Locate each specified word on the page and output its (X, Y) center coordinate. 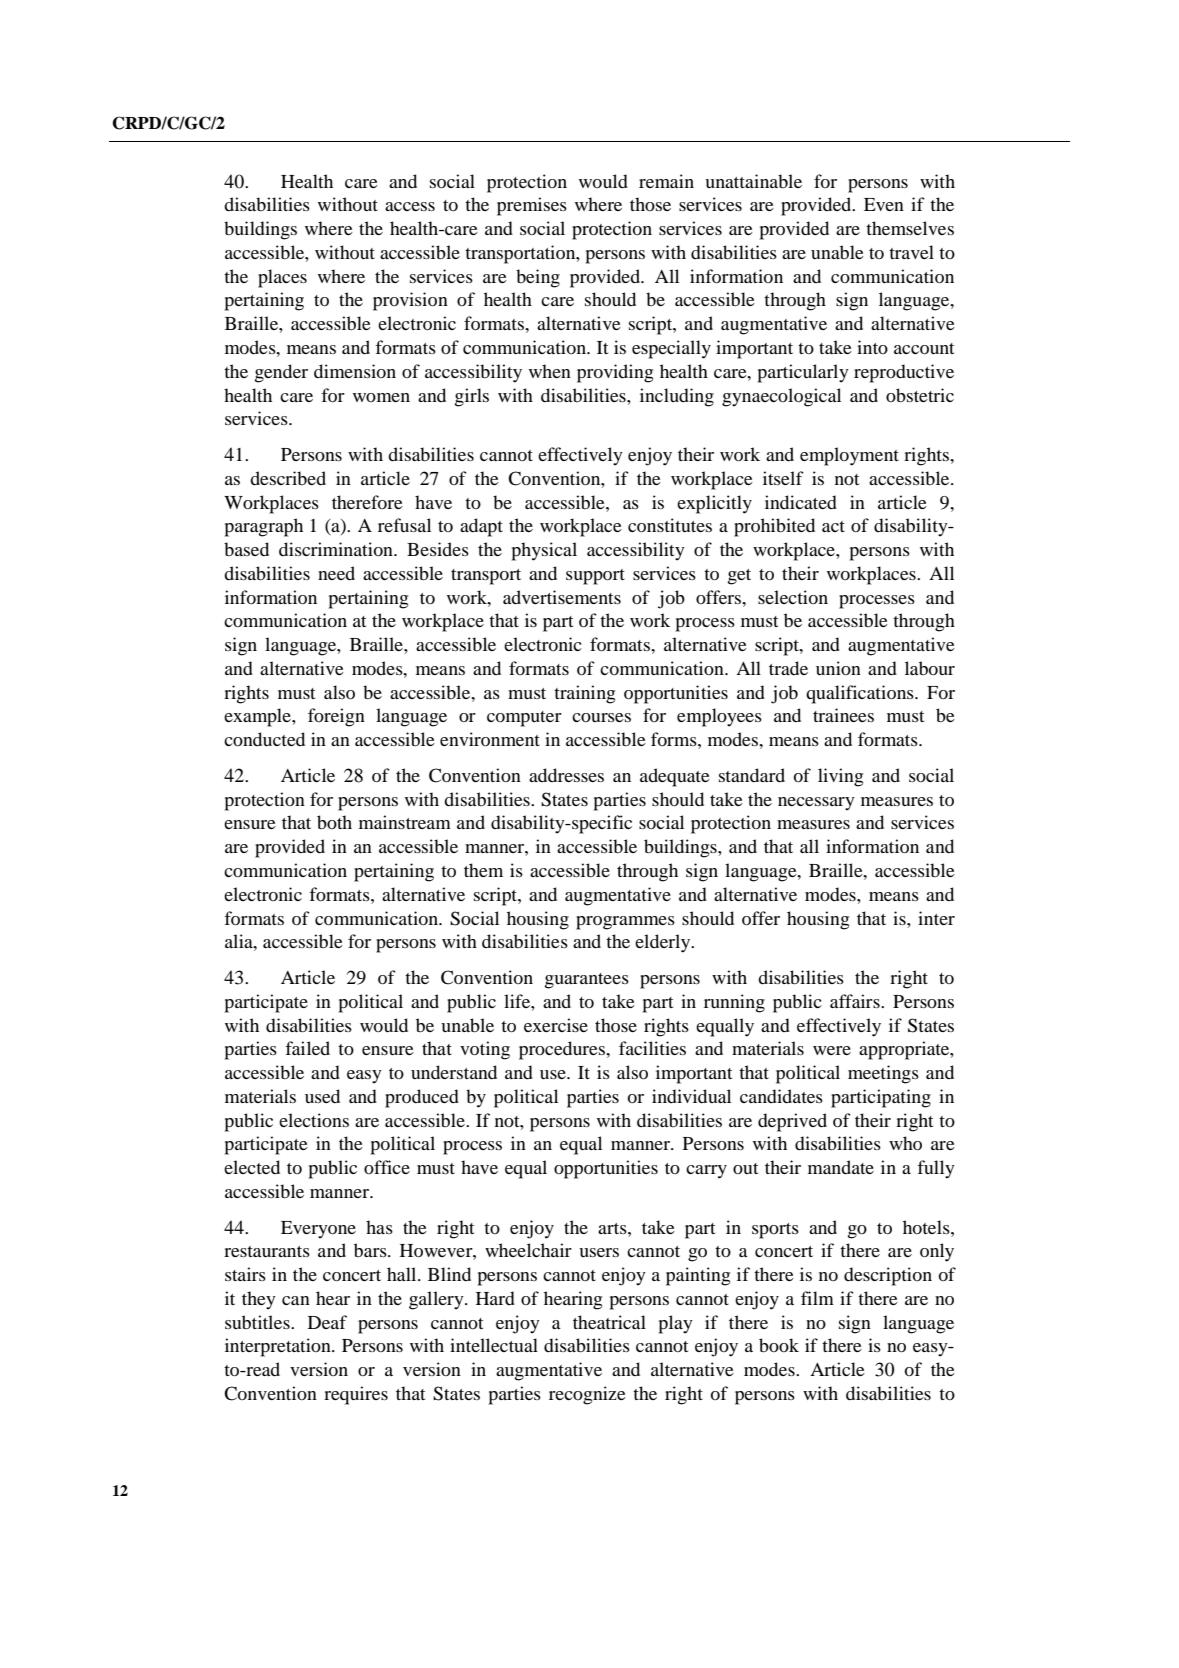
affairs (856, 1001)
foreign (336, 717)
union (838, 668)
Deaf (327, 1322)
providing (615, 373)
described (288, 478)
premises (532, 206)
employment (849, 456)
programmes (625, 923)
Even (884, 204)
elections (314, 1120)
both (334, 822)
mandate (841, 1167)
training (584, 694)
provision (410, 301)
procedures (563, 1050)
